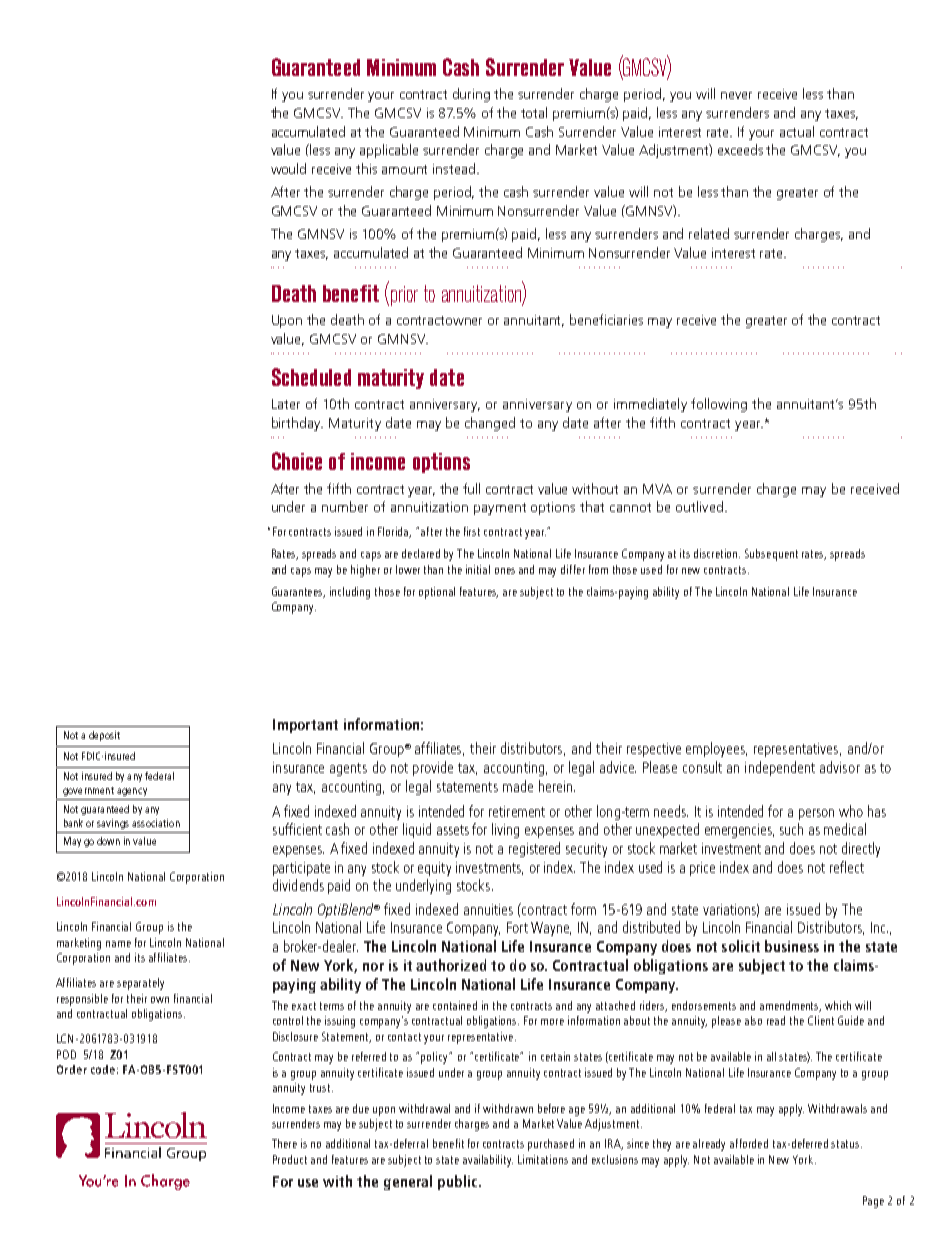 Image resolution: width=952 pixels, height=1233 pixels. I want to click on would, so click(288, 168).
